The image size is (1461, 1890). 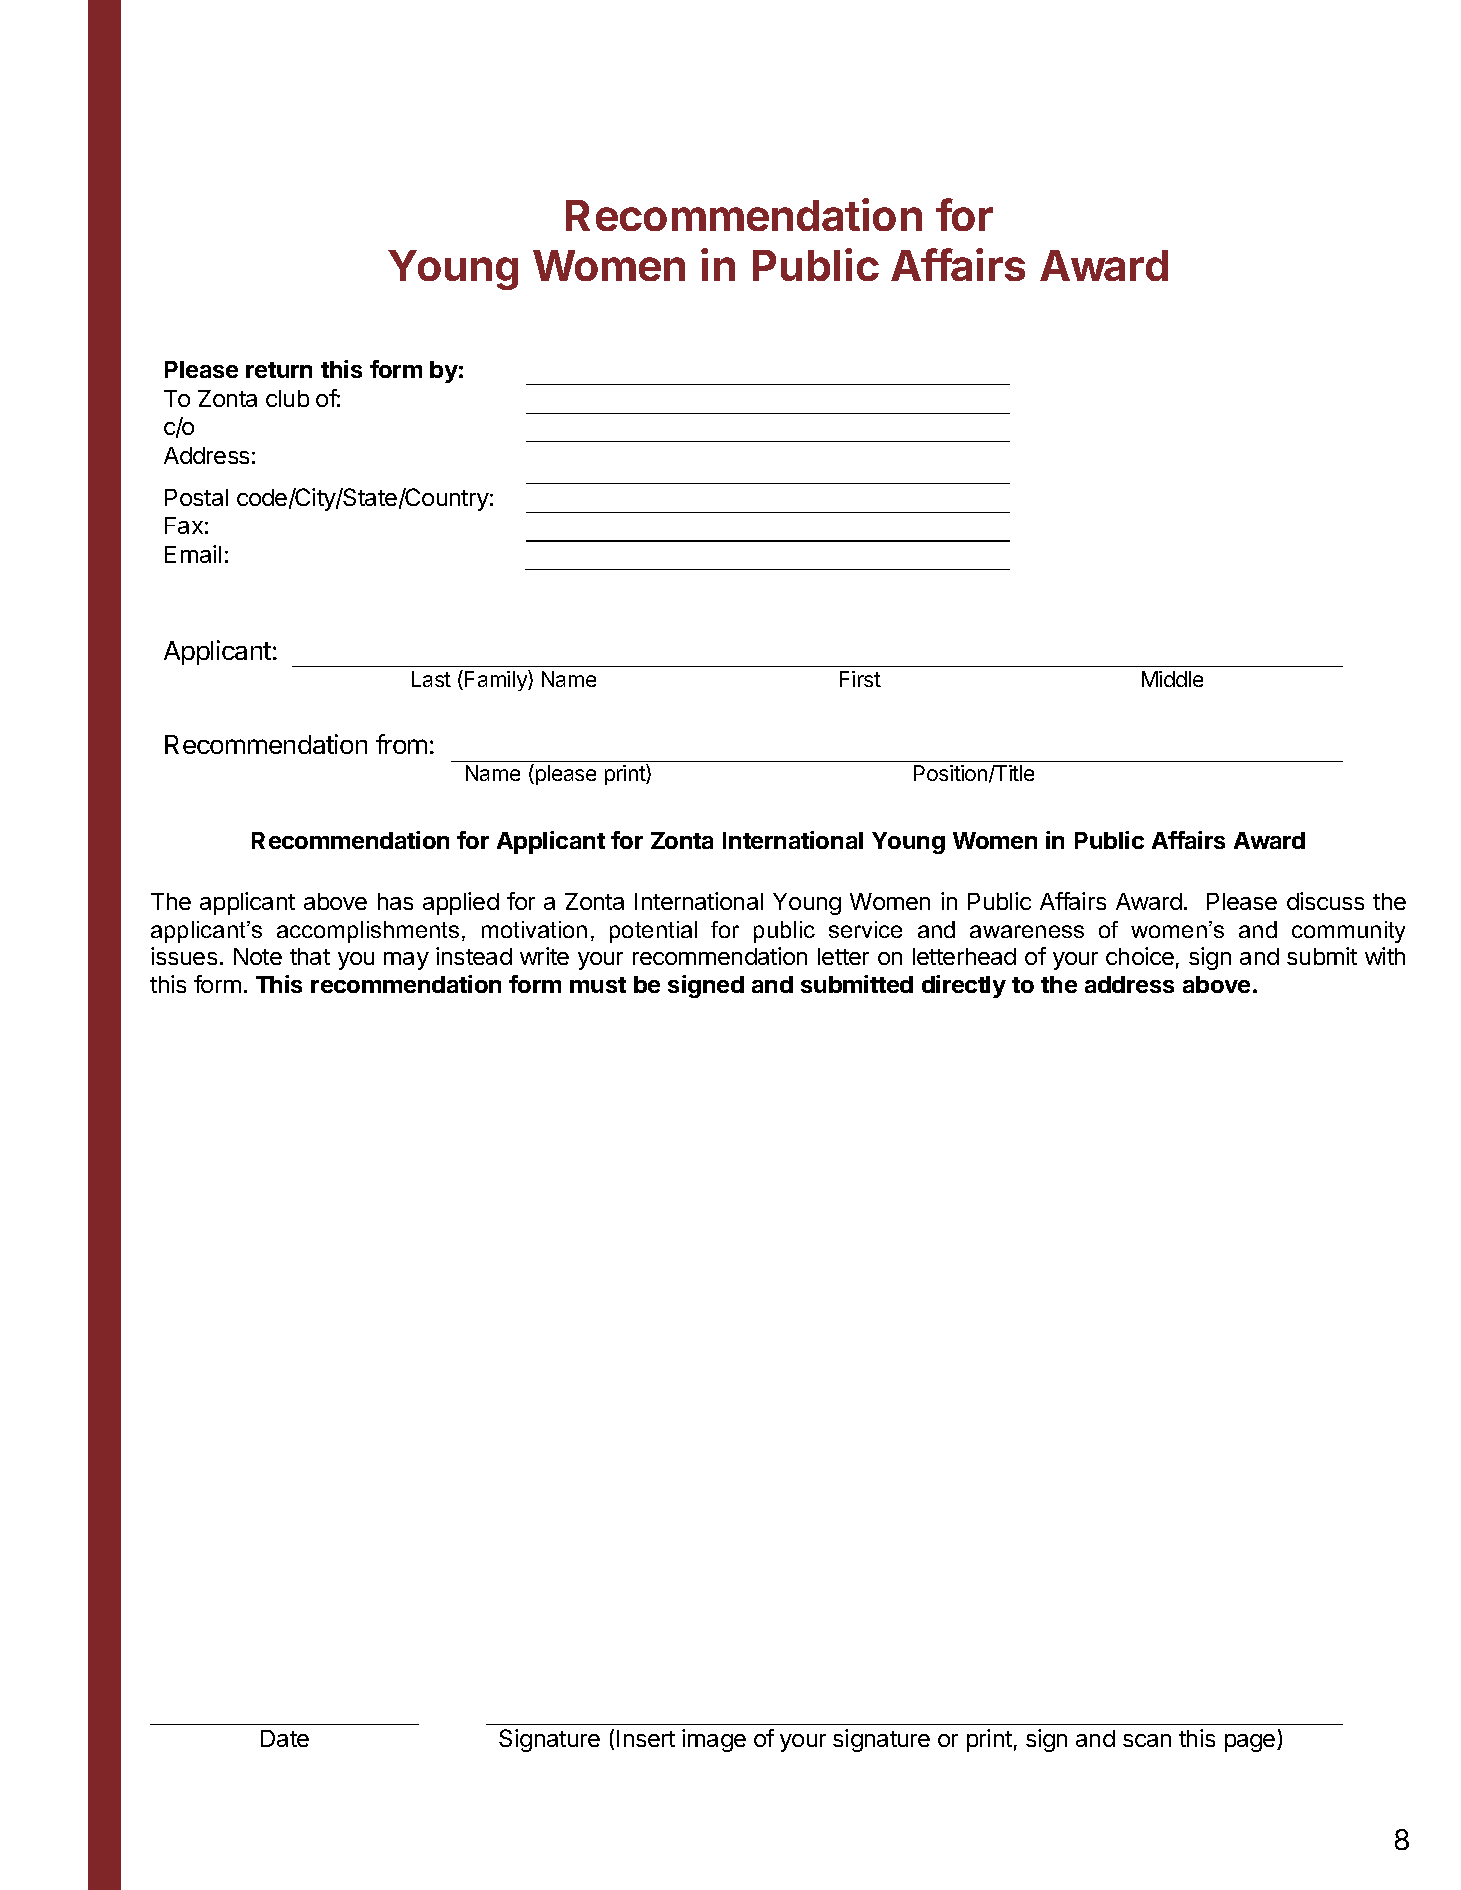 What do you see at coordinates (285, 1738) in the page?
I see `Date` at bounding box center [285, 1738].
